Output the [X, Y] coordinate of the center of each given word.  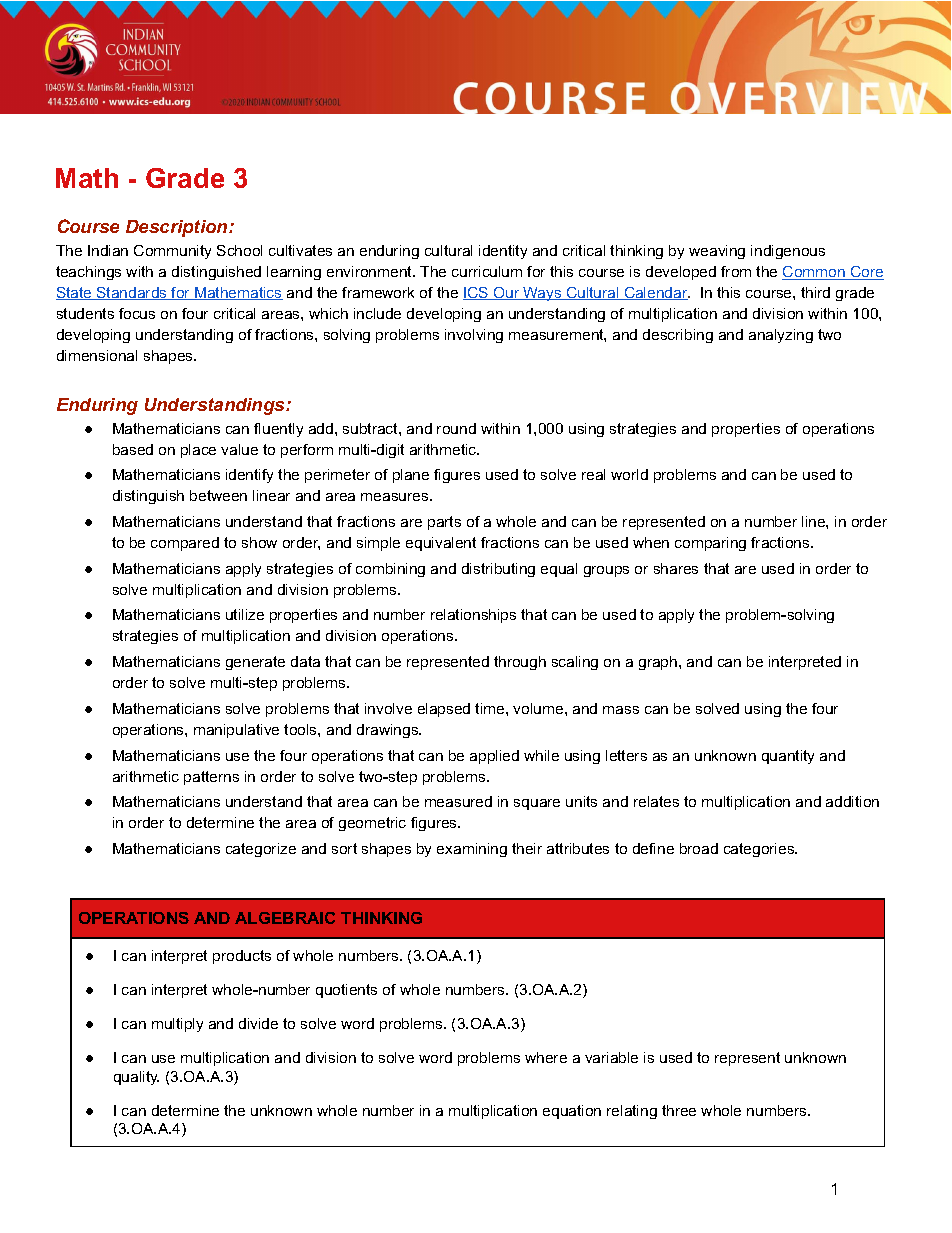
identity [503, 252]
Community [172, 252]
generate [255, 663]
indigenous [788, 252]
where [546, 1057]
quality [136, 1078]
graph [659, 663]
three [679, 1110]
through [520, 663]
